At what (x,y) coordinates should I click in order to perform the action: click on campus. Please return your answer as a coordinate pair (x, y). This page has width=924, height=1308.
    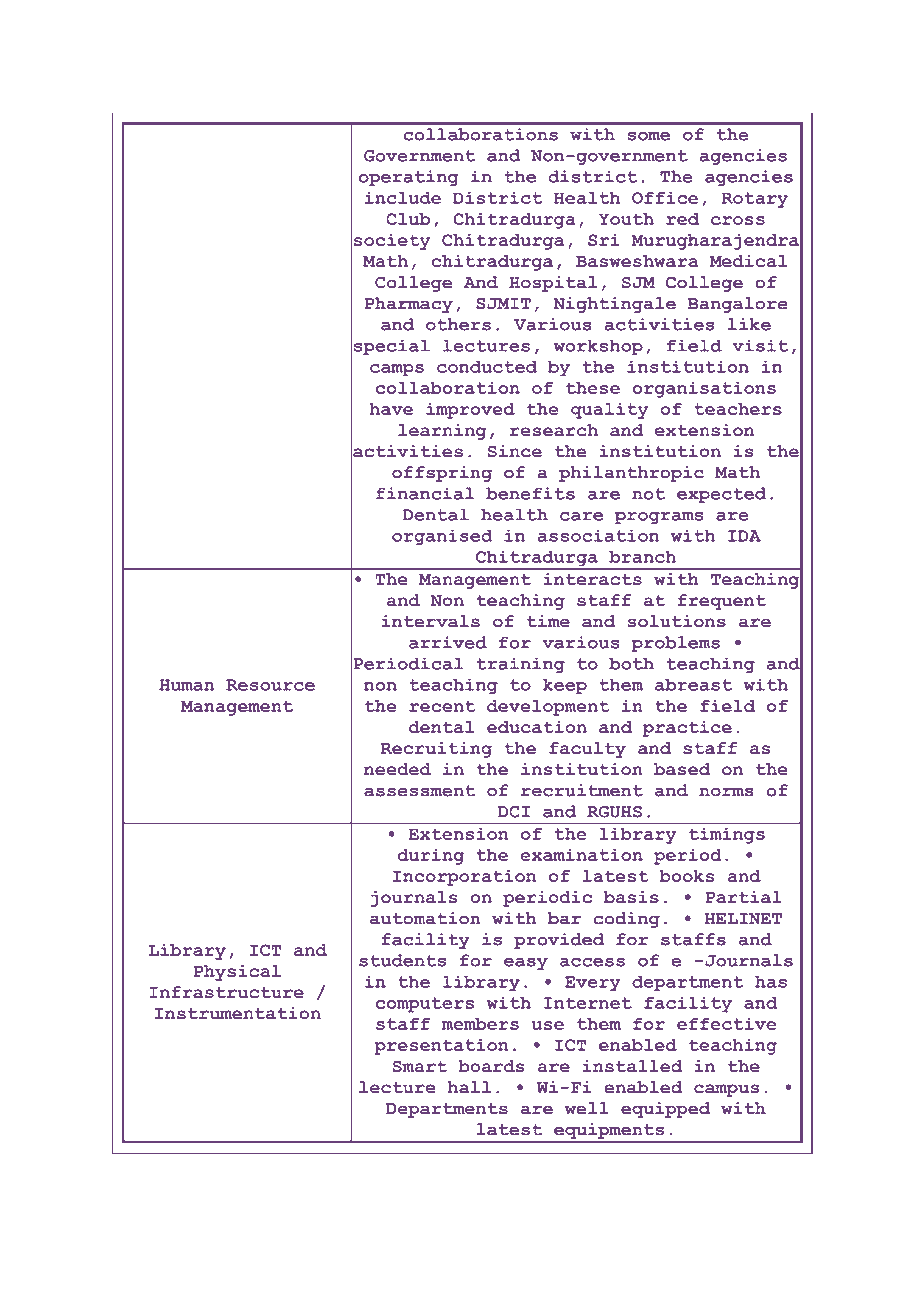
    Looking at the image, I should click on (726, 1090).
